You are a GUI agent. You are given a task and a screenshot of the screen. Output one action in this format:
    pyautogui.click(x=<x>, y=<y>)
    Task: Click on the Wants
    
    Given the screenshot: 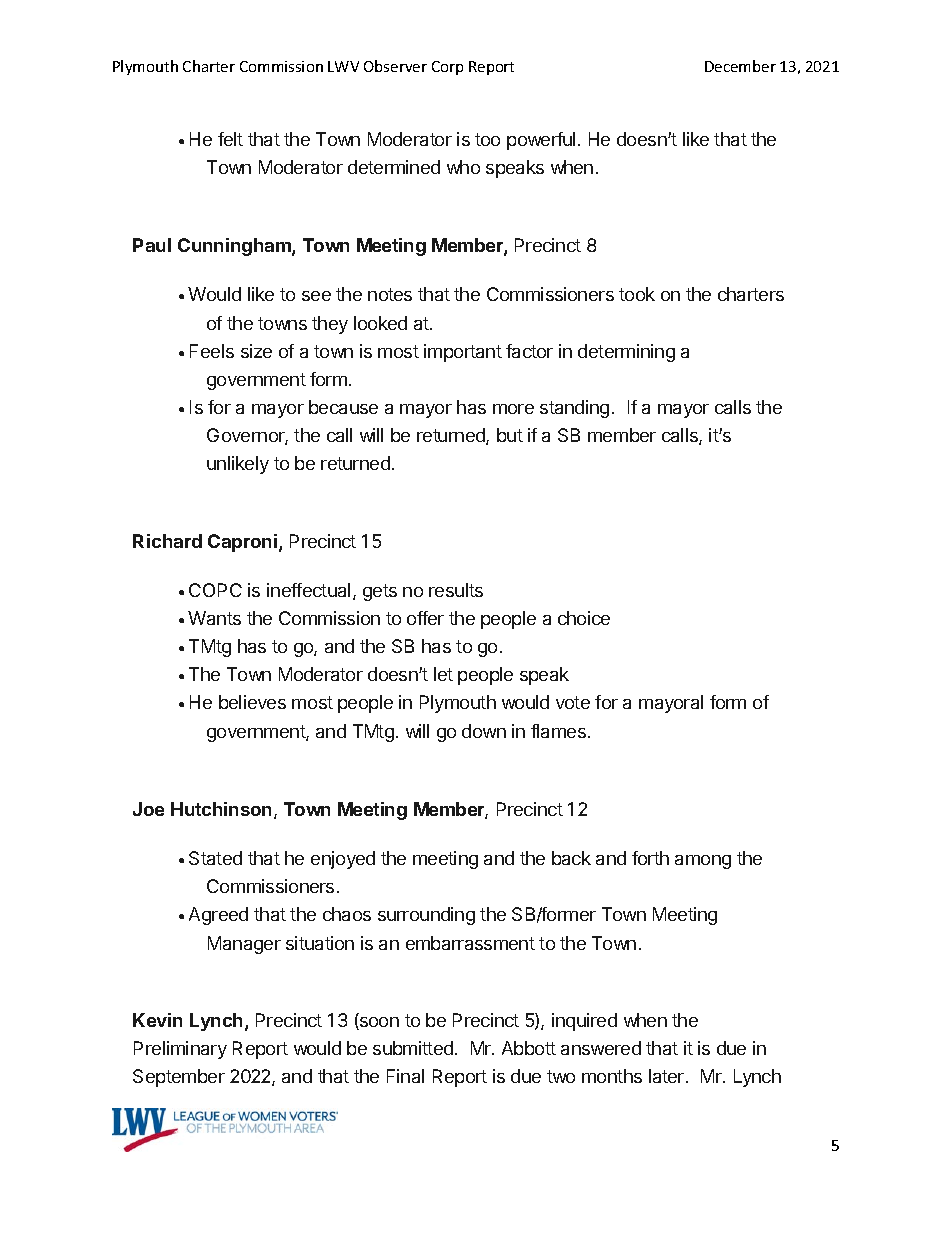 What is the action you would take?
    pyautogui.click(x=214, y=618)
